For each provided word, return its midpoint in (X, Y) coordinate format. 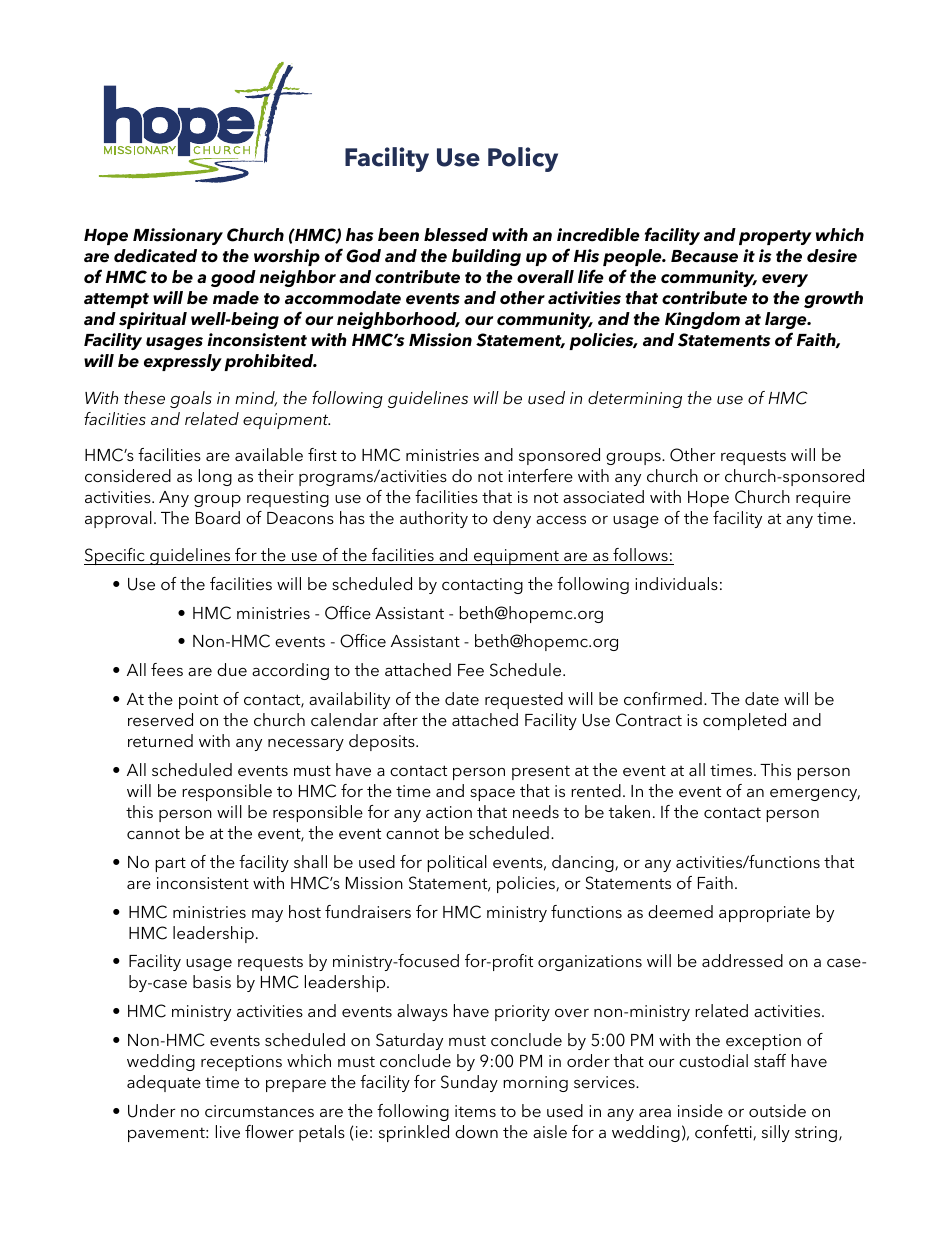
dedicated (155, 256)
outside (777, 1110)
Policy (523, 159)
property (775, 237)
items (475, 1111)
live (228, 1131)
